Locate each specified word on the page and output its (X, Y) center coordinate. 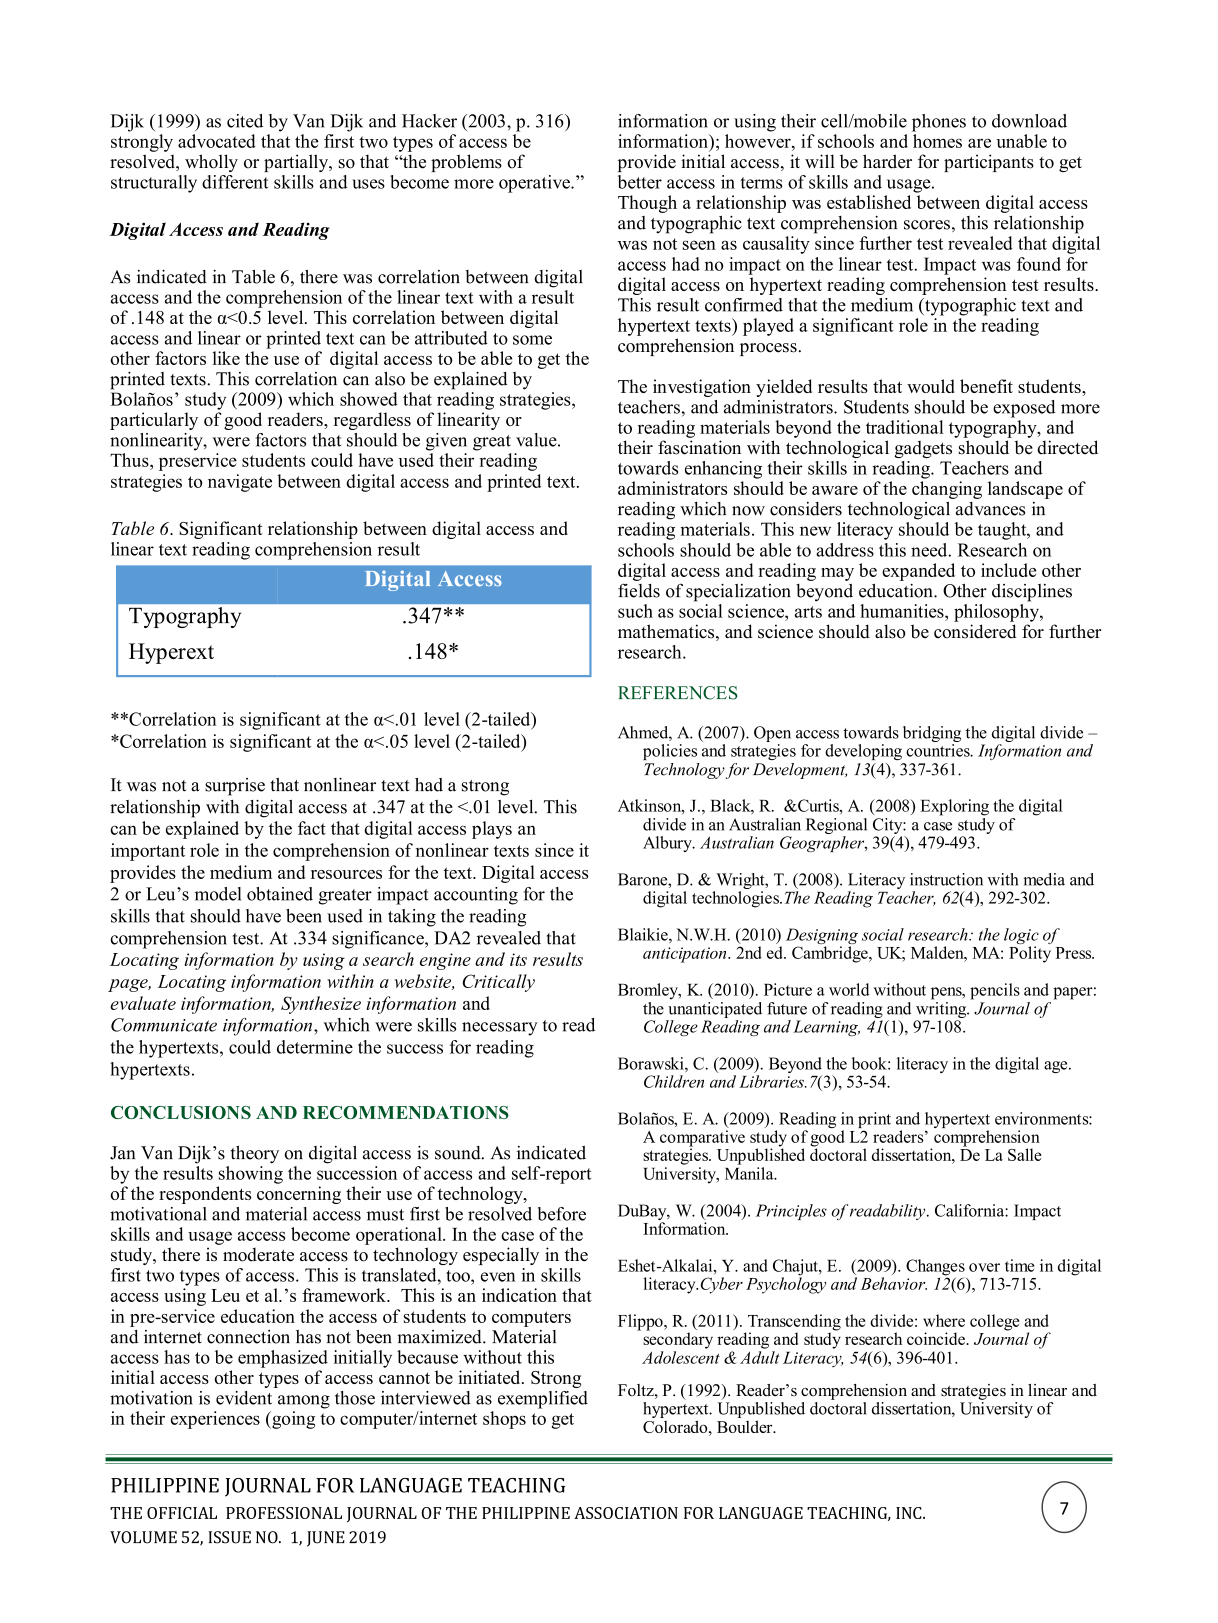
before (562, 1214)
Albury (668, 844)
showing (251, 1173)
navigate (240, 483)
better (640, 182)
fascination (699, 447)
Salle (1025, 1154)
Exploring (954, 807)
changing (947, 490)
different (235, 182)
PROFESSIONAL (284, 1513)
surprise (235, 787)
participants (989, 163)
